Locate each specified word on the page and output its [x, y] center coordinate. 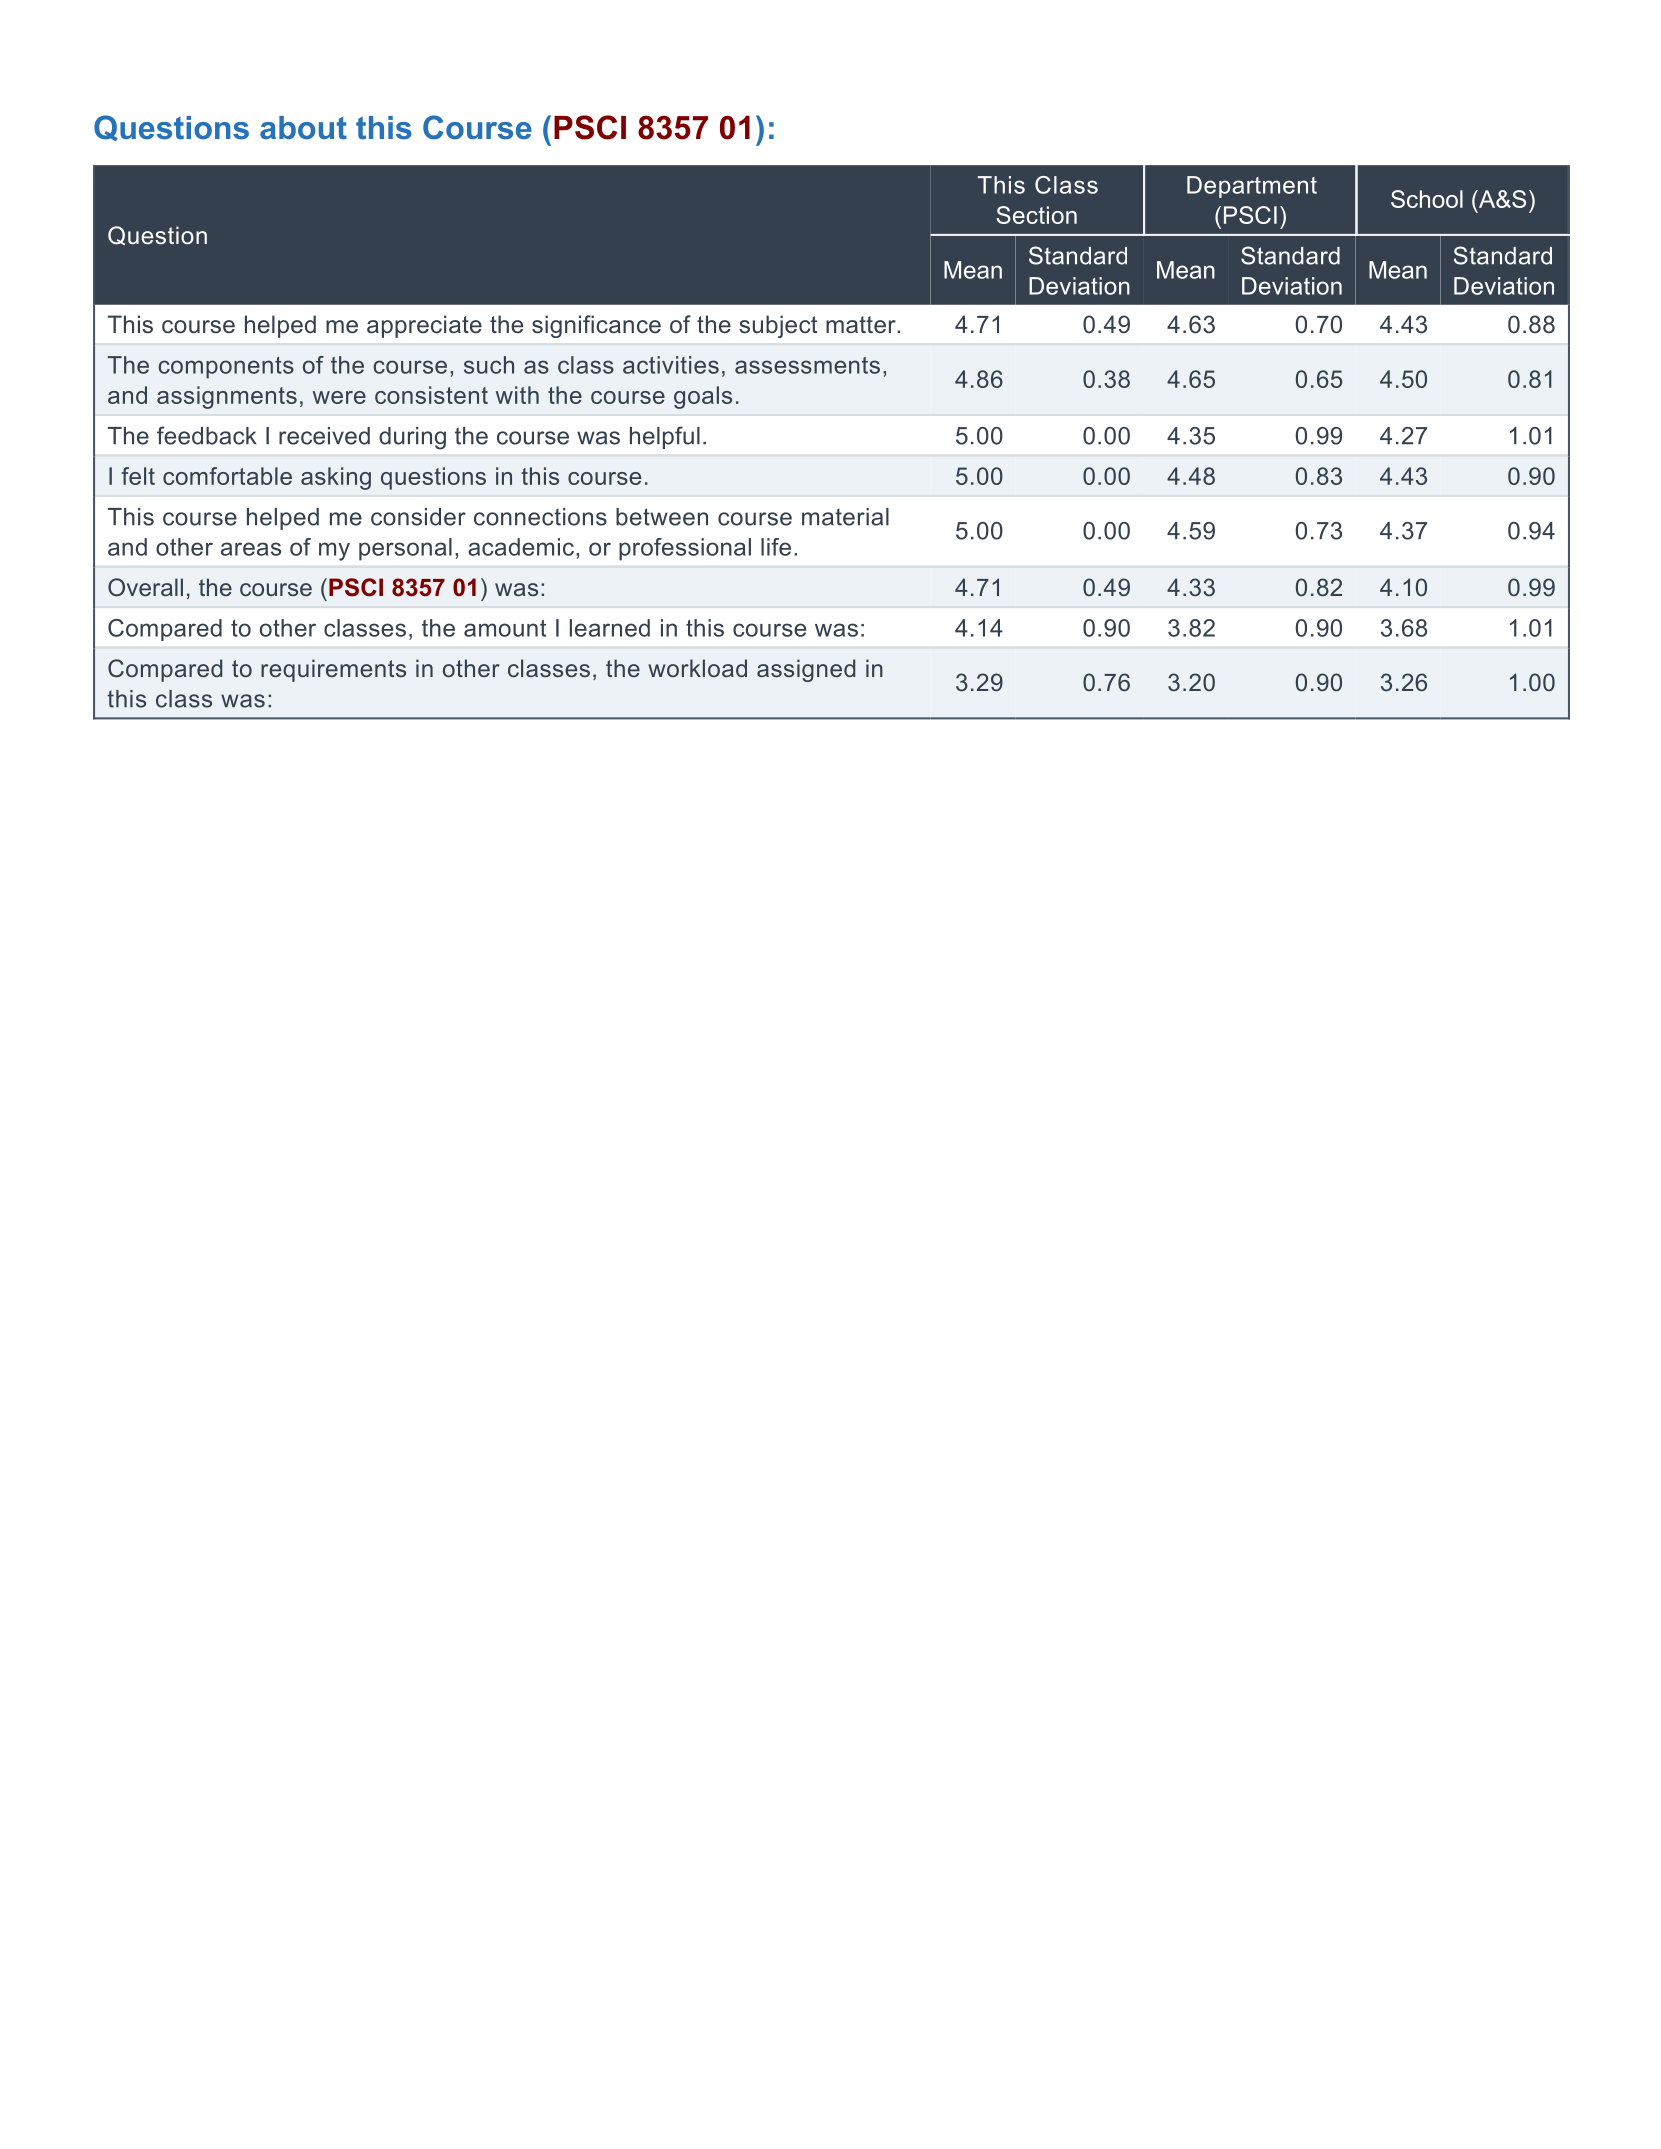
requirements [333, 670]
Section [1036, 215]
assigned [806, 670]
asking [336, 478]
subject [778, 326]
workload [697, 668]
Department [1252, 187]
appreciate [424, 326]
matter [862, 325]
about [303, 128]
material [845, 517]
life [776, 547]
